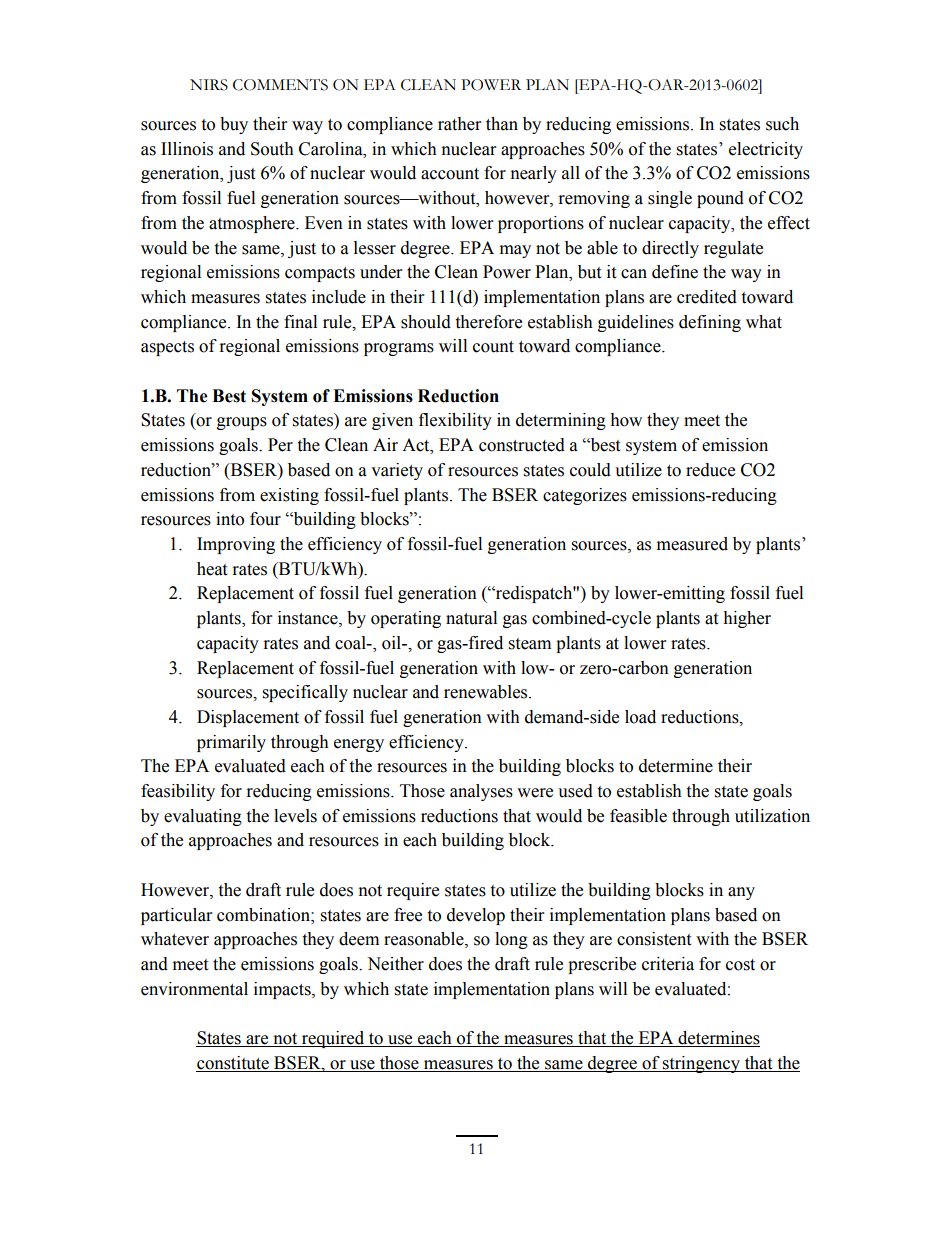 This document has width=952, height=1233. What do you see at coordinates (640, 717) in the document?
I see `load` at bounding box center [640, 717].
